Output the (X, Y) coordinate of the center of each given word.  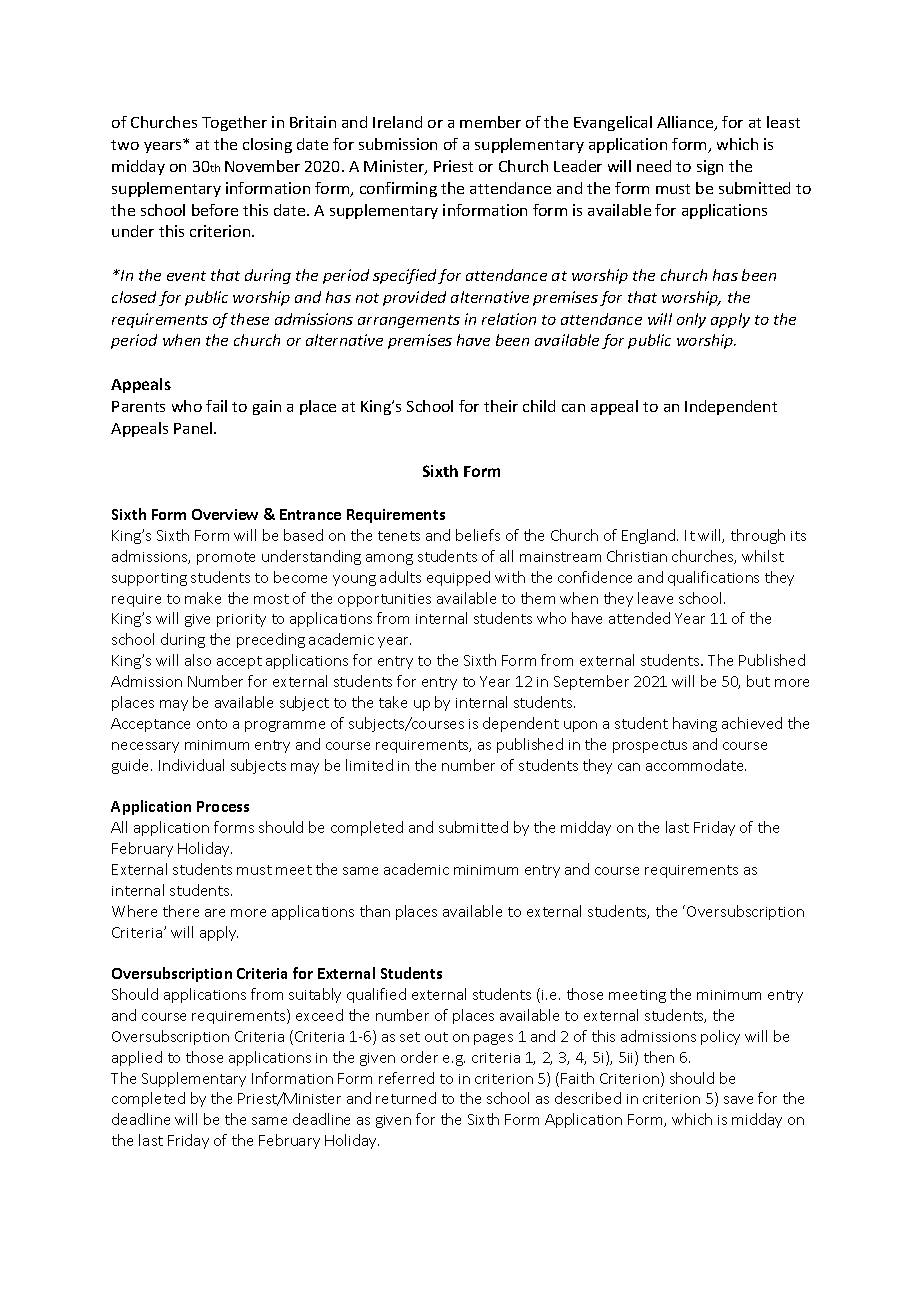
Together (234, 123)
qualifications (713, 578)
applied (137, 1058)
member (490, 122)
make (203, 598)
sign (710, 167)
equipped (458, 578)
